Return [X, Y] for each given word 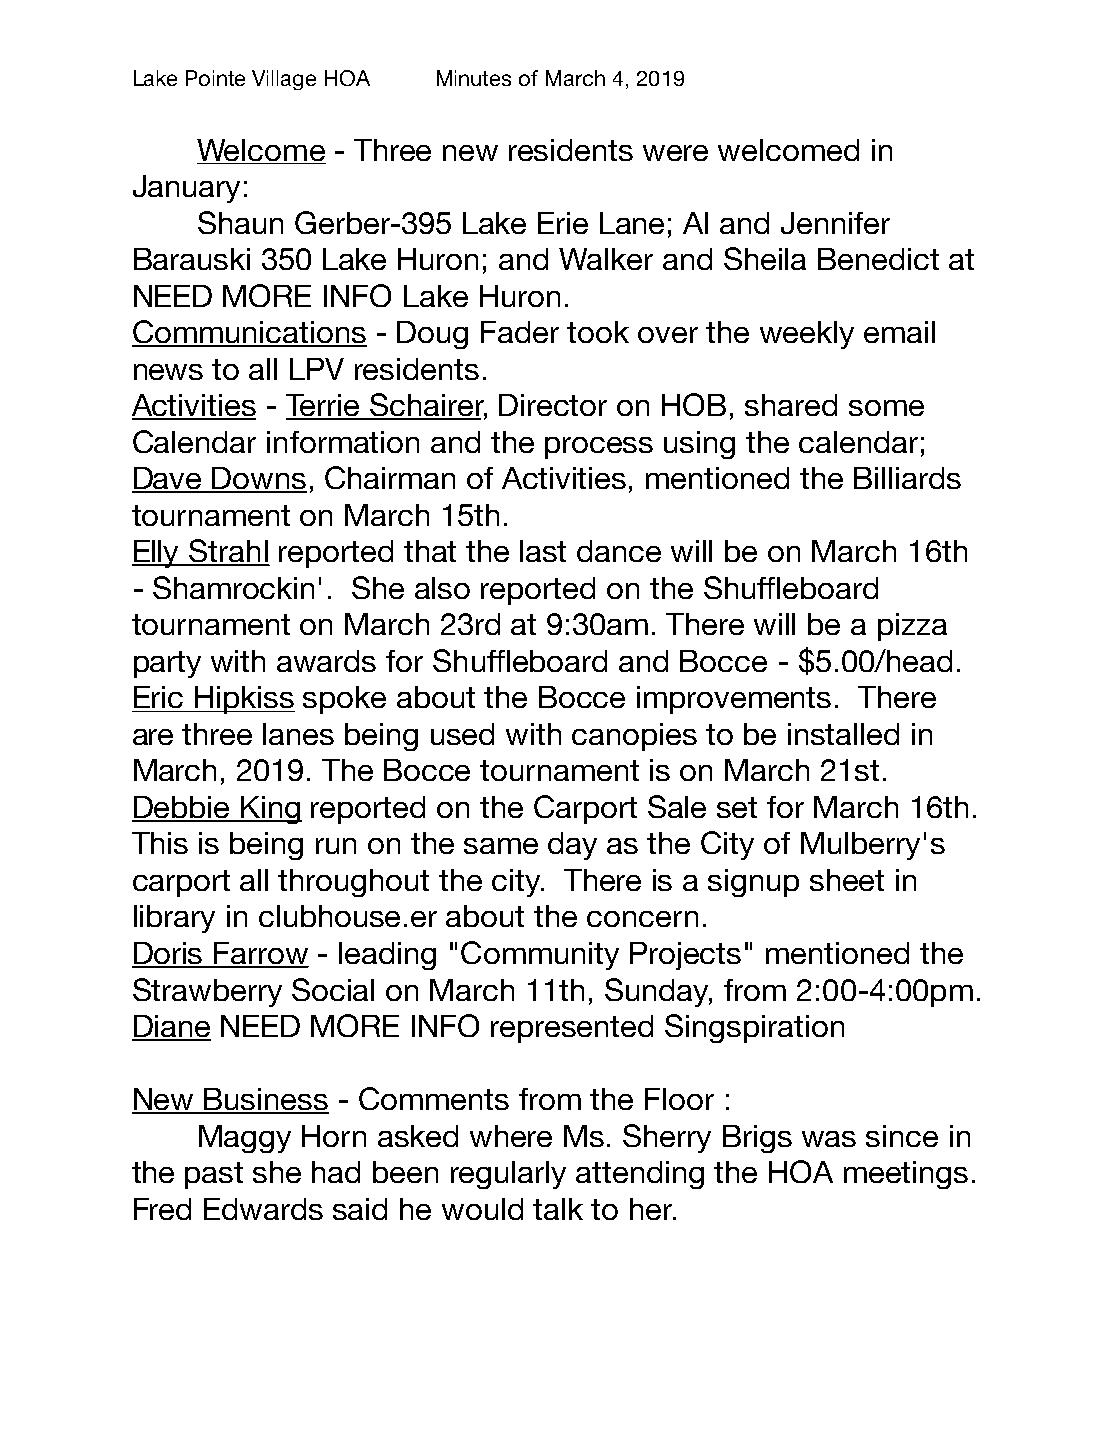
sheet [847, 880]
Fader [520, 332]
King [270, 810]
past [214, 1175]
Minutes [474, 78]
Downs [259, 479]
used [462, 734]
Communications [249, 333]
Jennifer [835, 223]
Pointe [215, 78]
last [543, 551]
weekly [807, 335]
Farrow [261, 954]
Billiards [907, 478]
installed [843, 734]
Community [540, 955]
